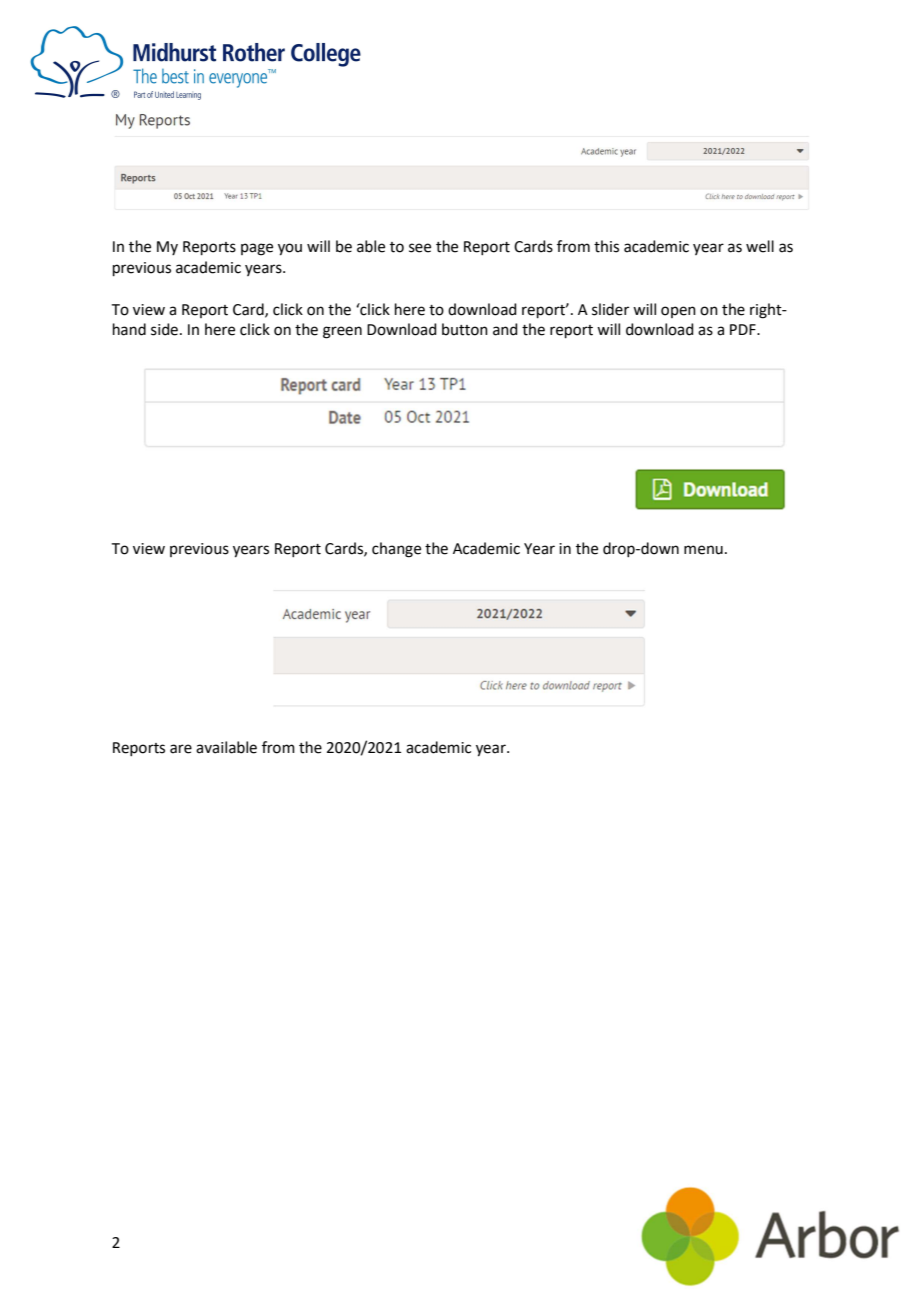  Describe the element at coordinates (420, 248) in the image. I see `see` at that location.
